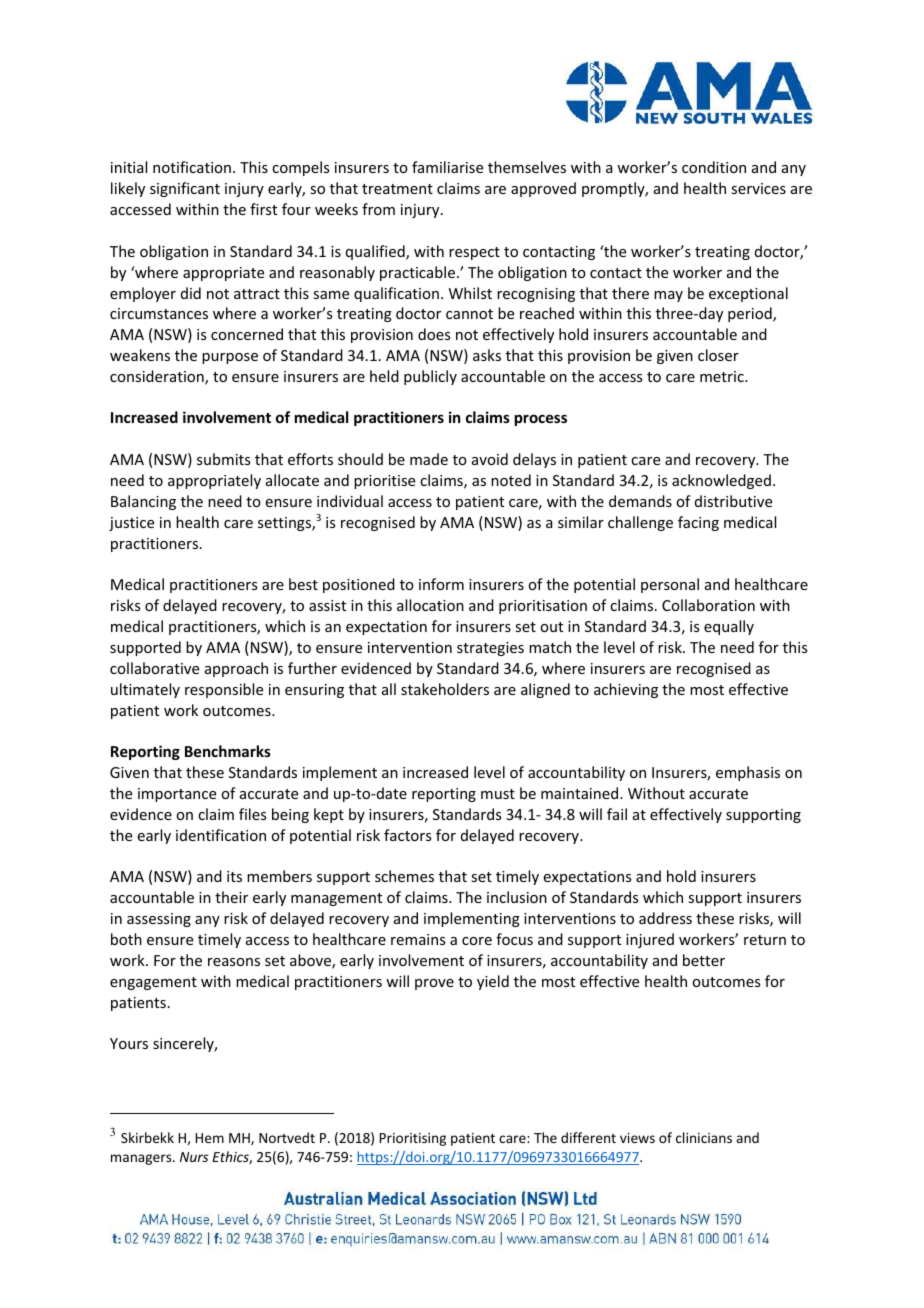  I want to click on facing, so click(698, 523).
